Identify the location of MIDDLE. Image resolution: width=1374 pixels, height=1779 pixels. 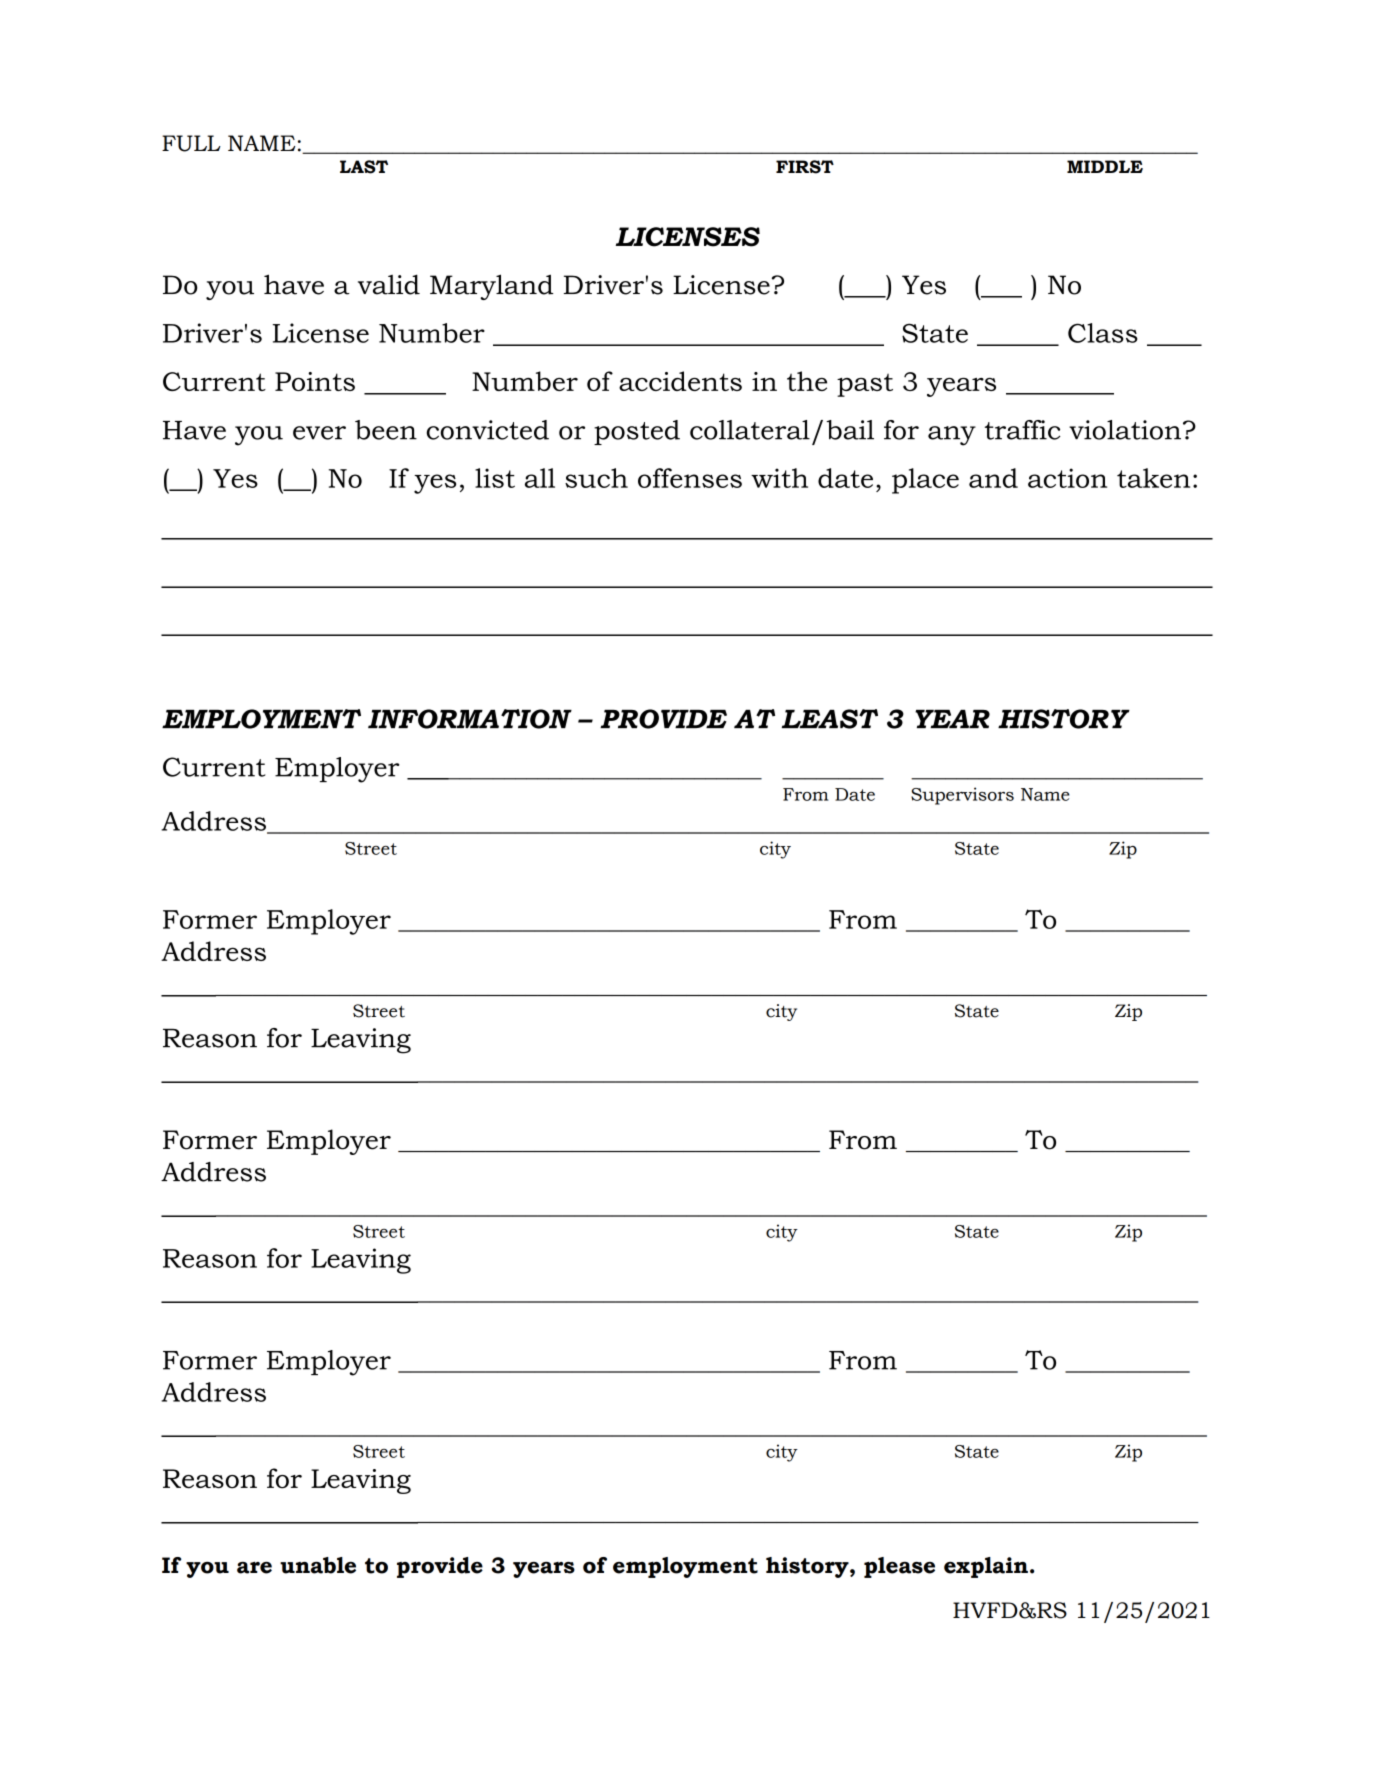
(1105, 166).
